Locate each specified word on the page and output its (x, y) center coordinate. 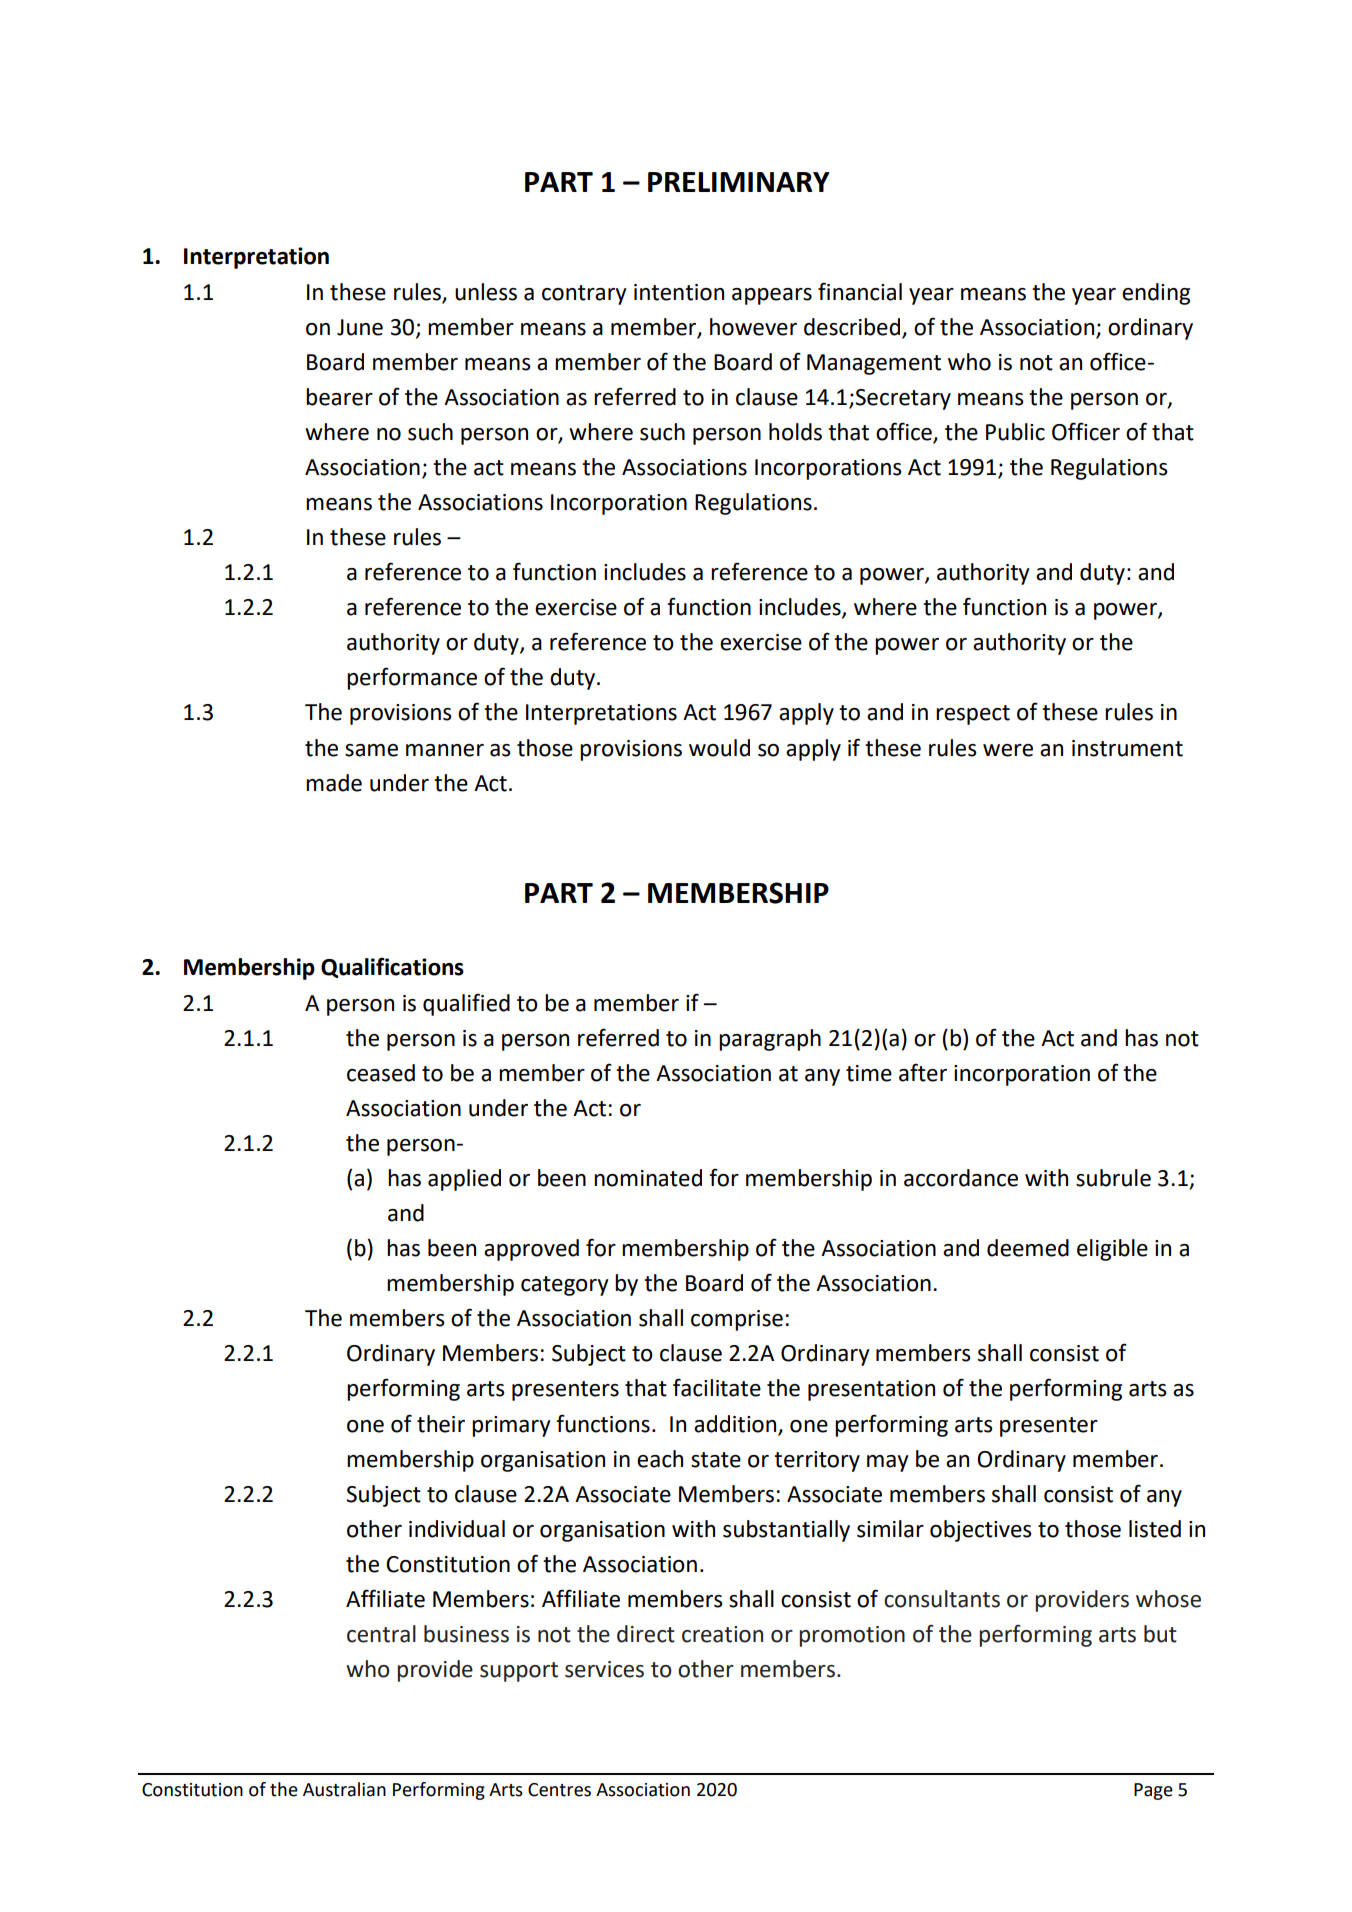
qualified (466, 1004)
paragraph (770, 1040)
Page (1153, 1791)
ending (1156, 294)
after (923, 1072)
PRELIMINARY (739, 182)
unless (486, 292)
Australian (344, 1789)
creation (722, 1634)
